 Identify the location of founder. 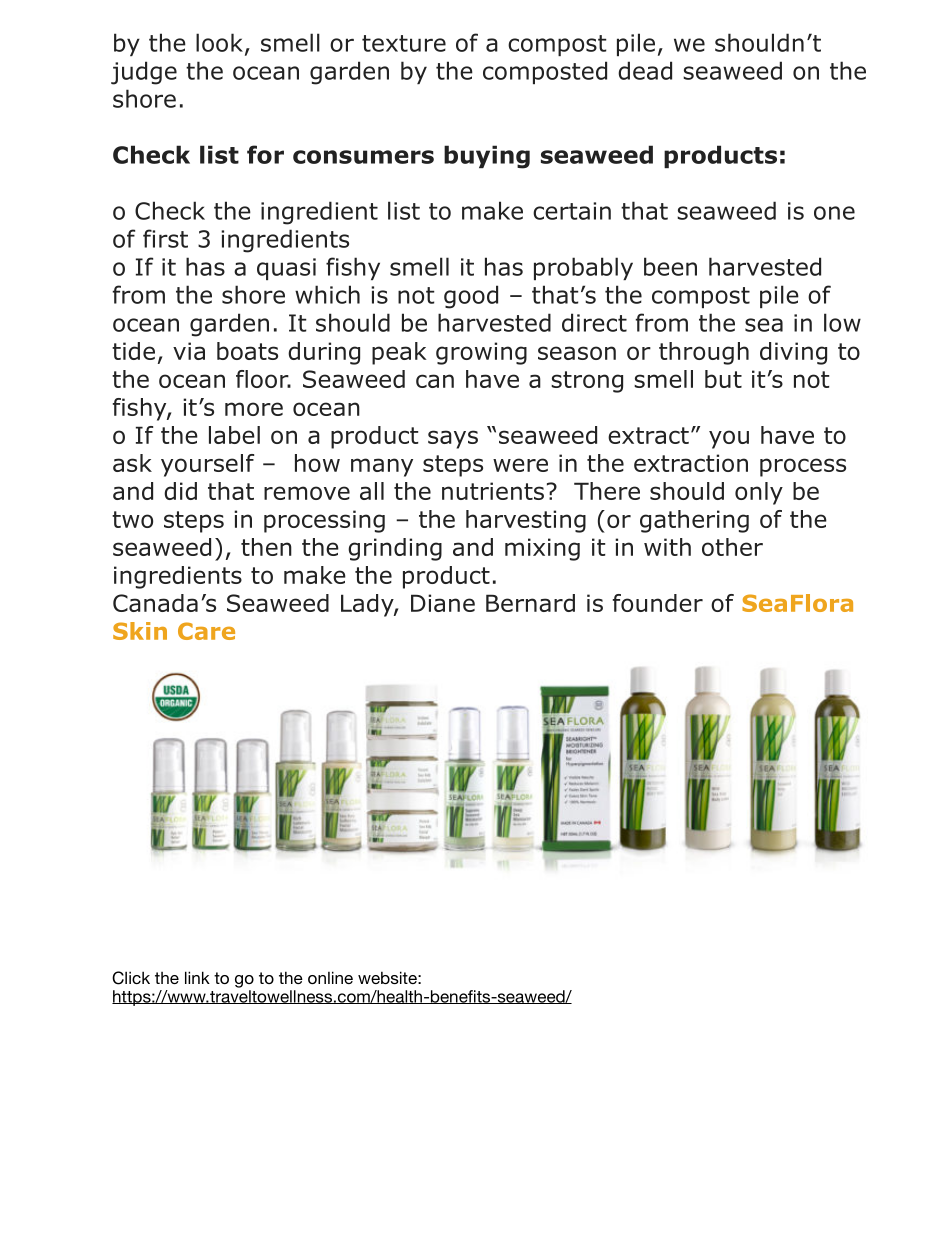
(658, 603).
